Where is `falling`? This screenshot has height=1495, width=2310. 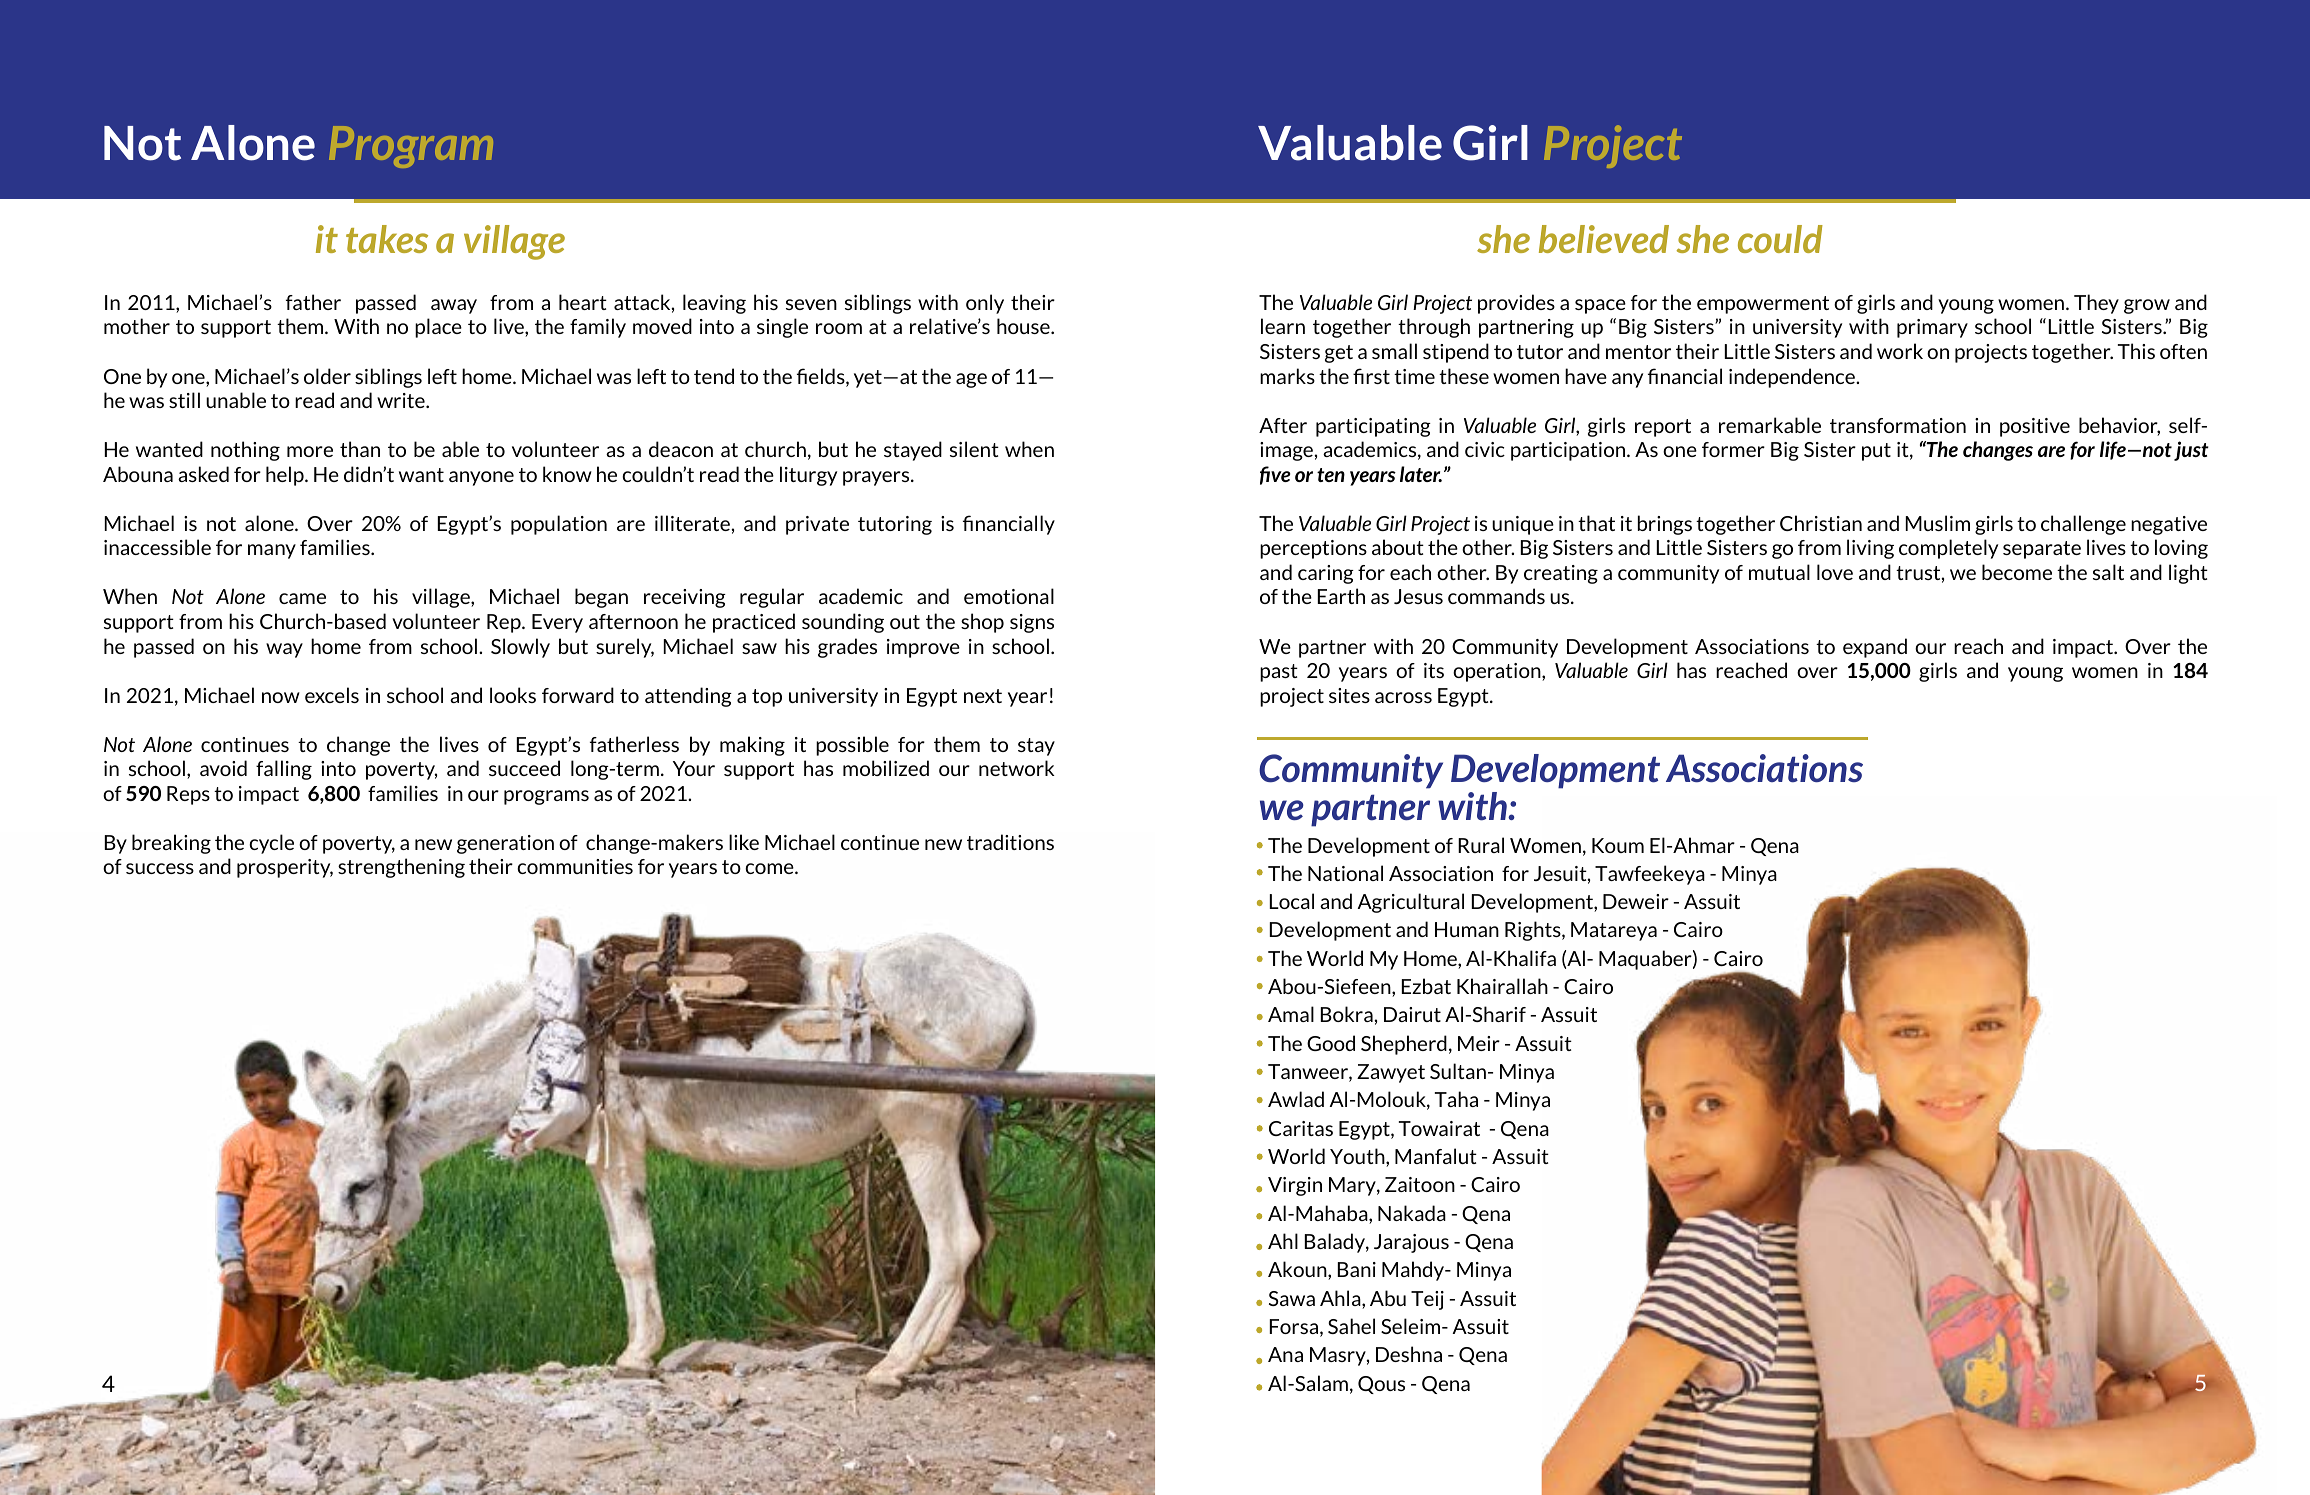 falling is located at coordinates (284, 770).
